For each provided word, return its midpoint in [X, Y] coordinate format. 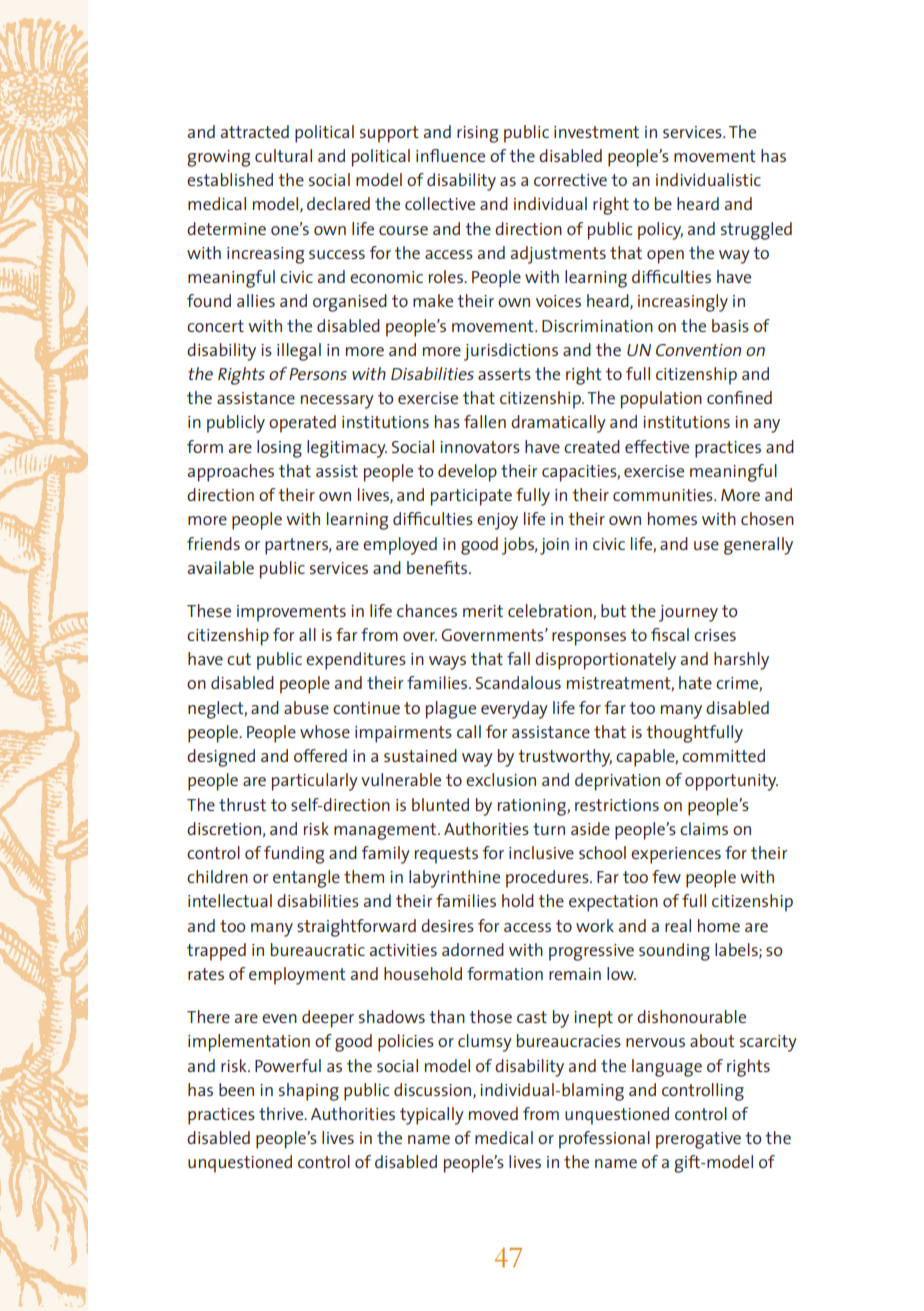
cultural [283, 155]
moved [493, 1113]
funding [294, 855]
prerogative [698, 1140]
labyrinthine [454, 879]
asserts [504, 374]
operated [302, 424]
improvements [291, 613]
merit [483, 611]
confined [739, 397]
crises [715, 635]
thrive [282, 1113]
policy [660, 231]
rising [477, 134]
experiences [676, 855]
